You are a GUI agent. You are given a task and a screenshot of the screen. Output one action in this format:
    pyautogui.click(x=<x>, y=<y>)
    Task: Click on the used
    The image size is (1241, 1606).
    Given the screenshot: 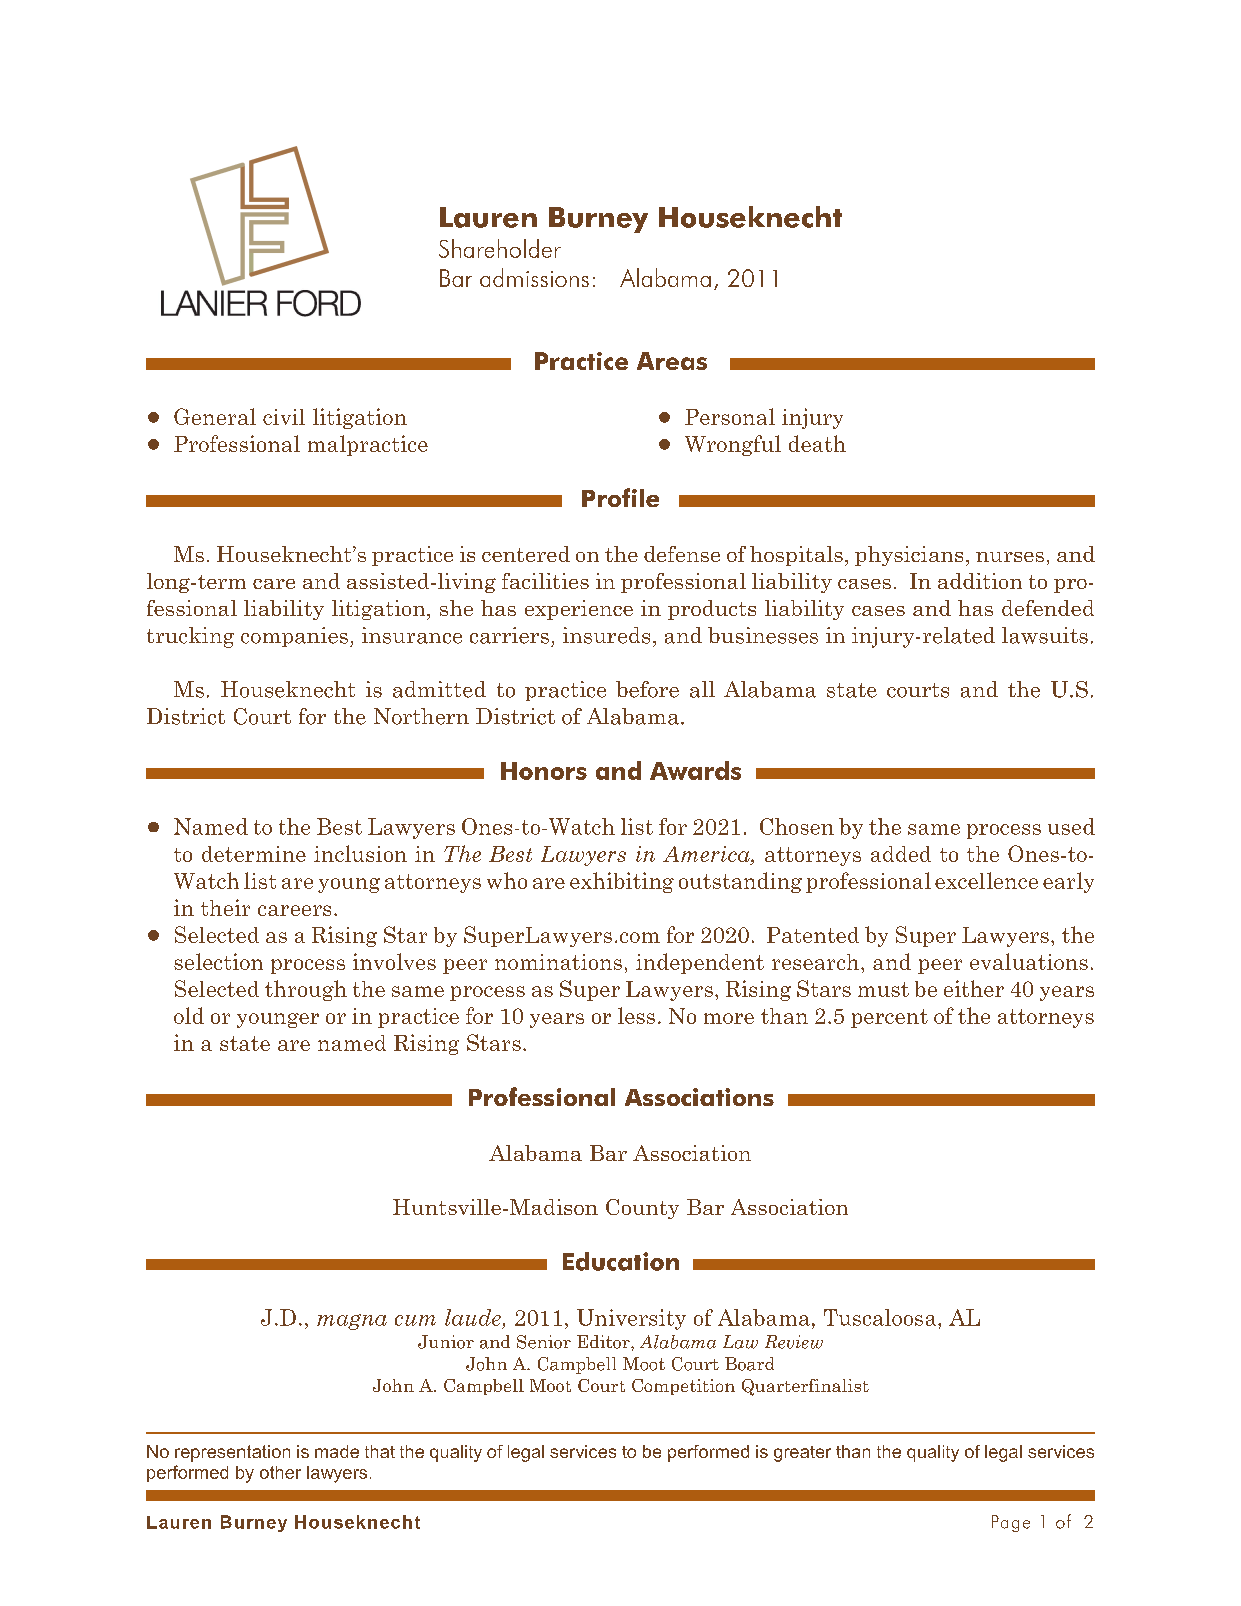 What is the action you would take?
    pyautogui.click(x=1071, y=826)
